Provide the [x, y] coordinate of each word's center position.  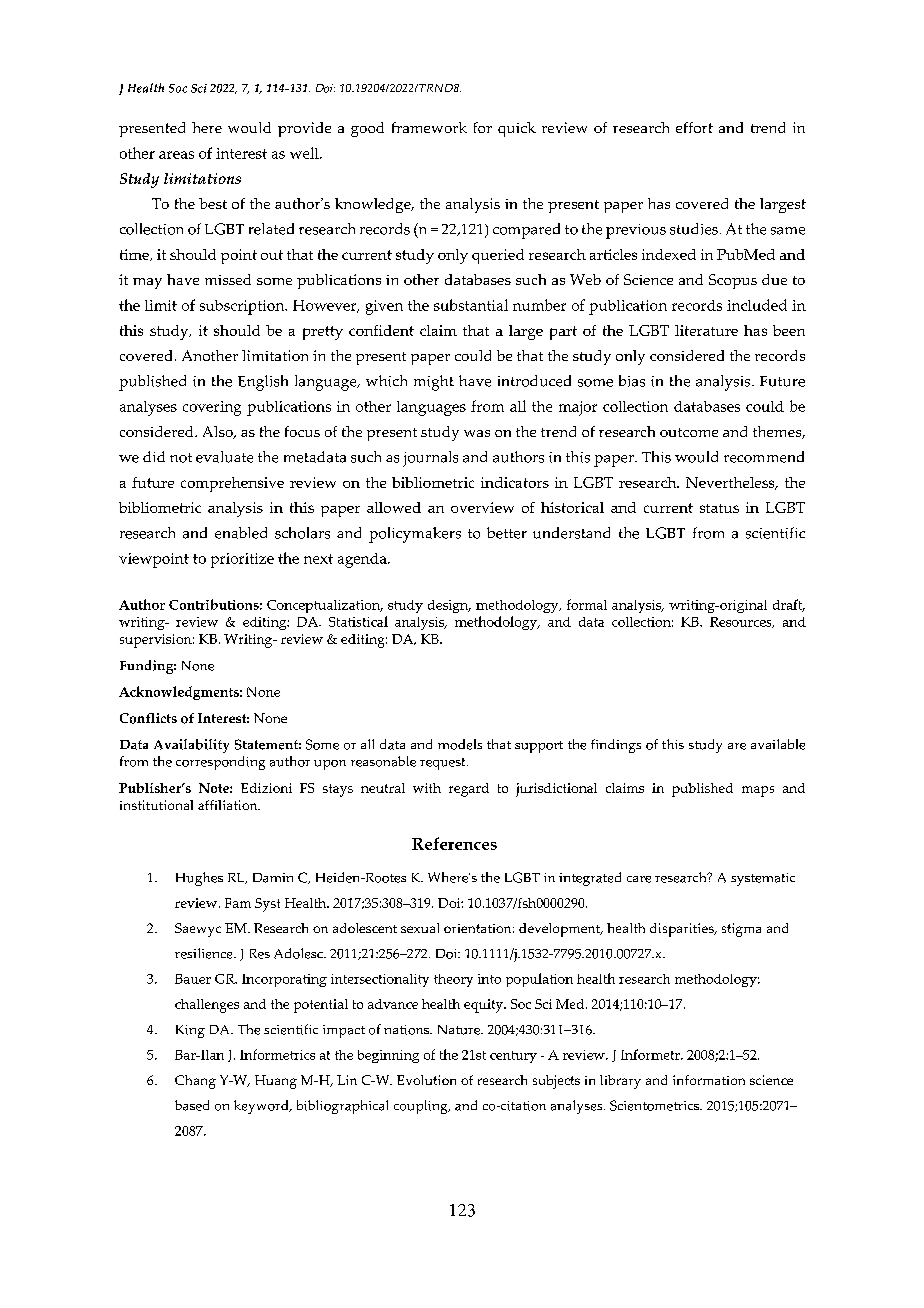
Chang [195, 1082]
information [709, 1080]
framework [429, 127]
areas [176, 155]
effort [694, 127]
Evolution [426, 1080]
